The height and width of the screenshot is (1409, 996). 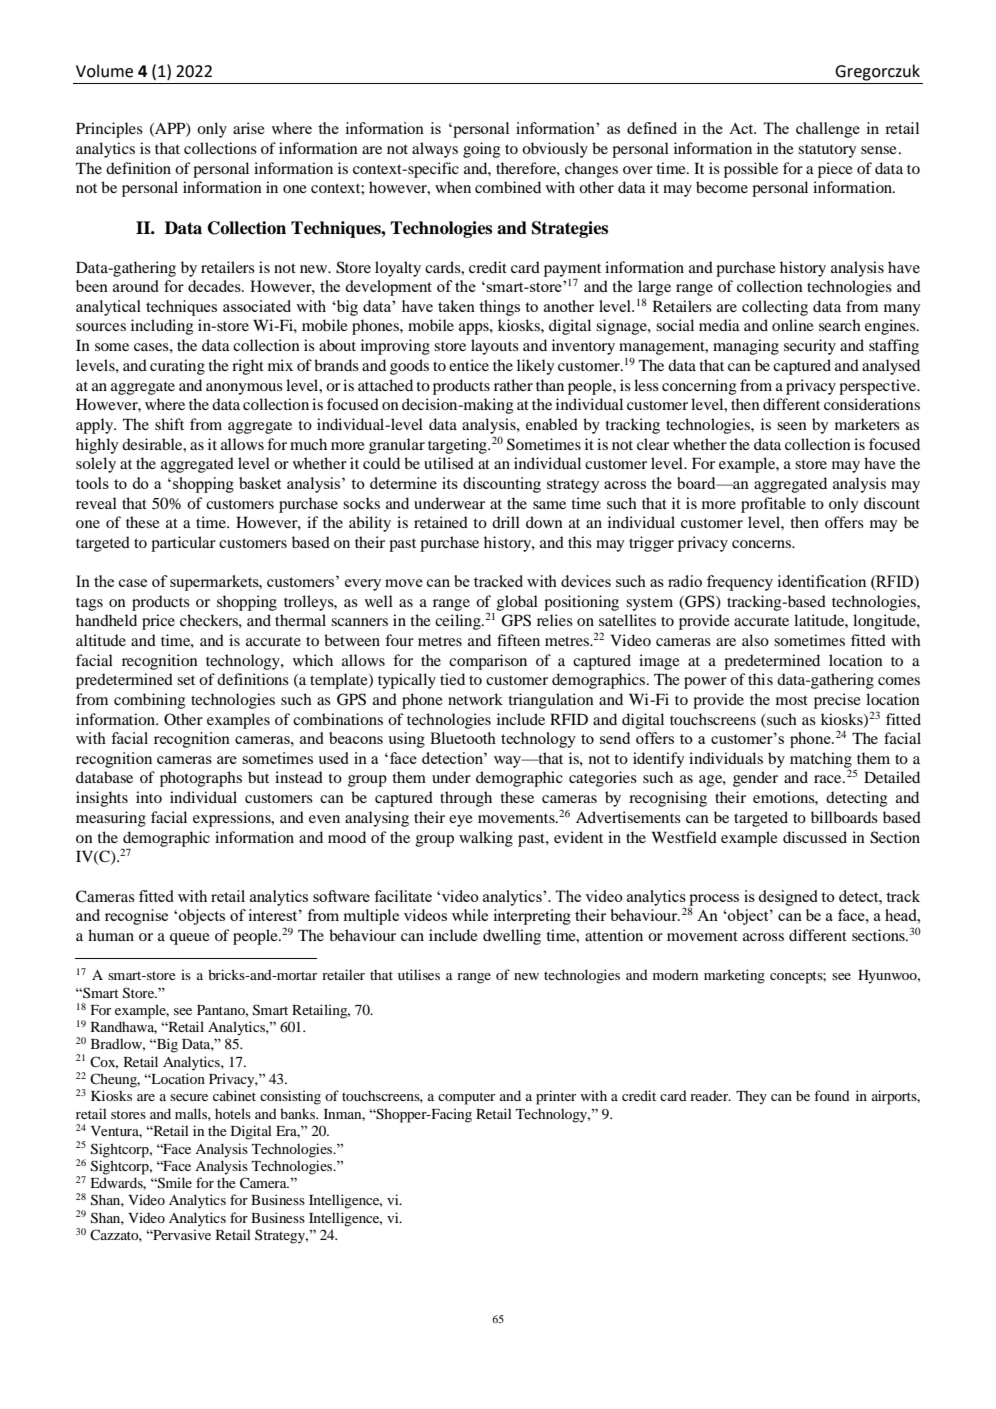 What do you see at coordinates (481, 150) in the screenshot?
I see `going` at bounding box center [481, 150].
